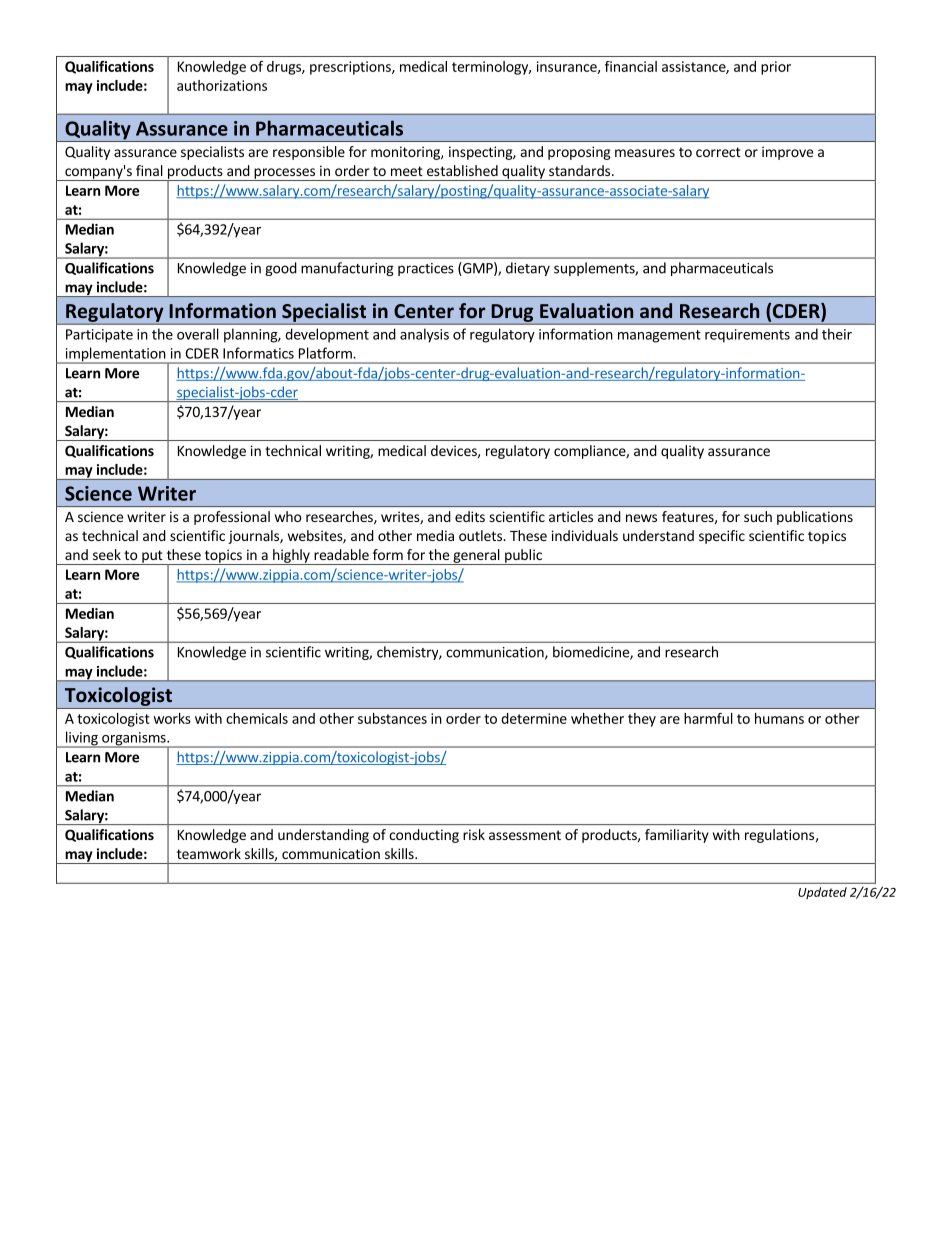 The image size is (952, 1233). Describe the element at coordinates (722, 537) in the document. I see `specific` at that location.
